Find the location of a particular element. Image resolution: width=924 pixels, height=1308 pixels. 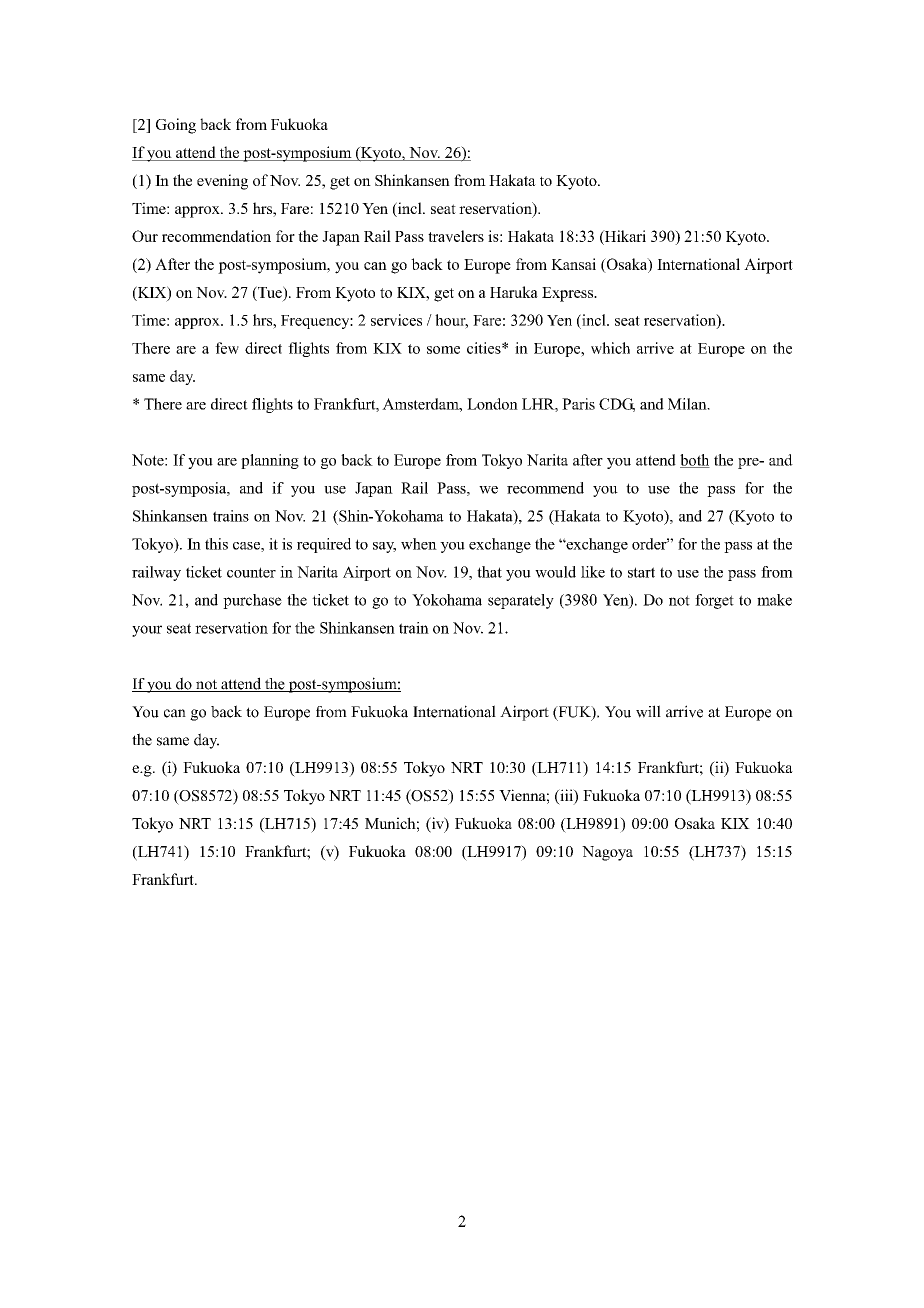

iii is located at coordinates (566, 795).
